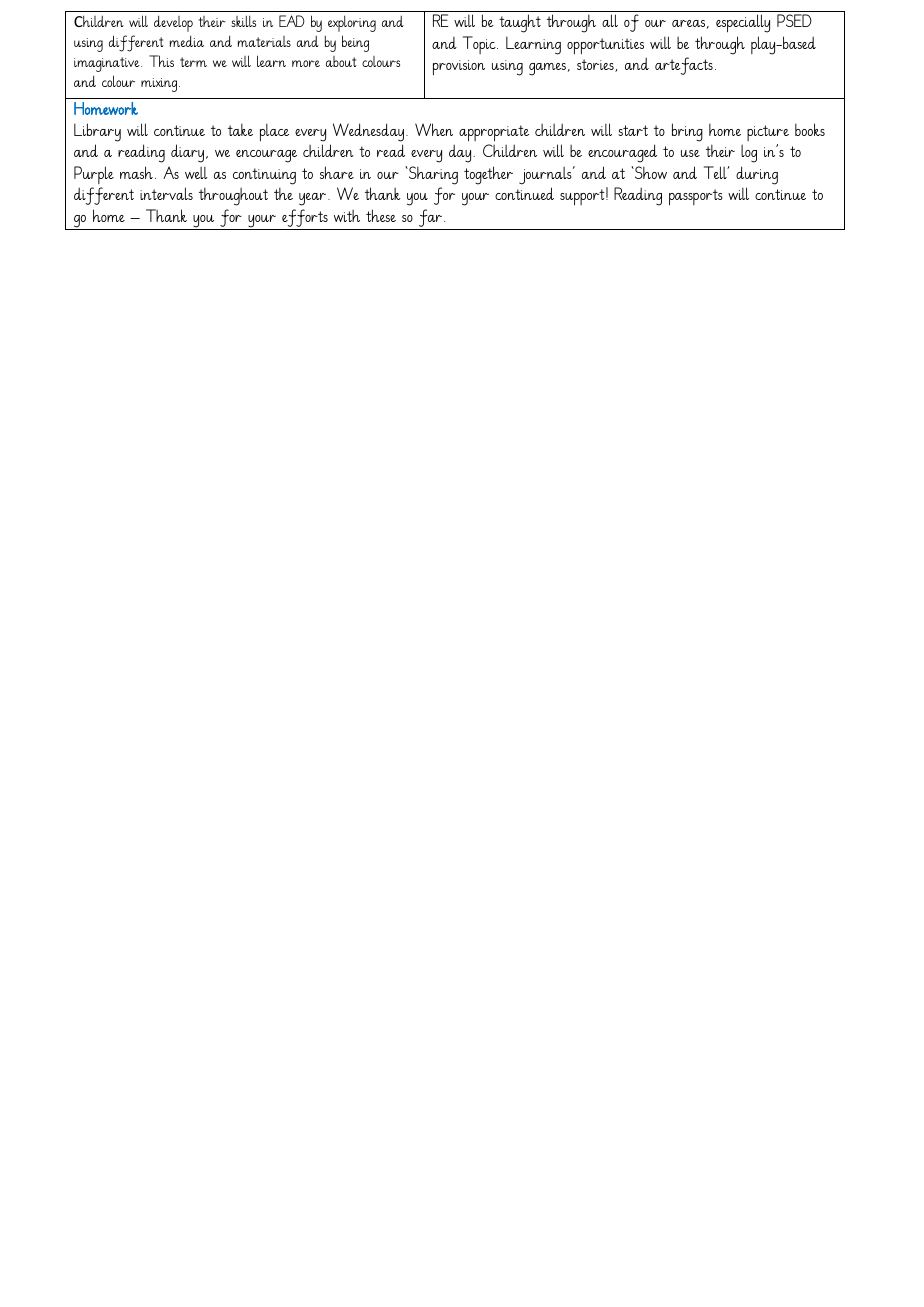 Image resolution: width=924 pixels, height=1307 pixels. Describe the element at coordinates (684, 66) in the image. I see `artefacts` at that location.
